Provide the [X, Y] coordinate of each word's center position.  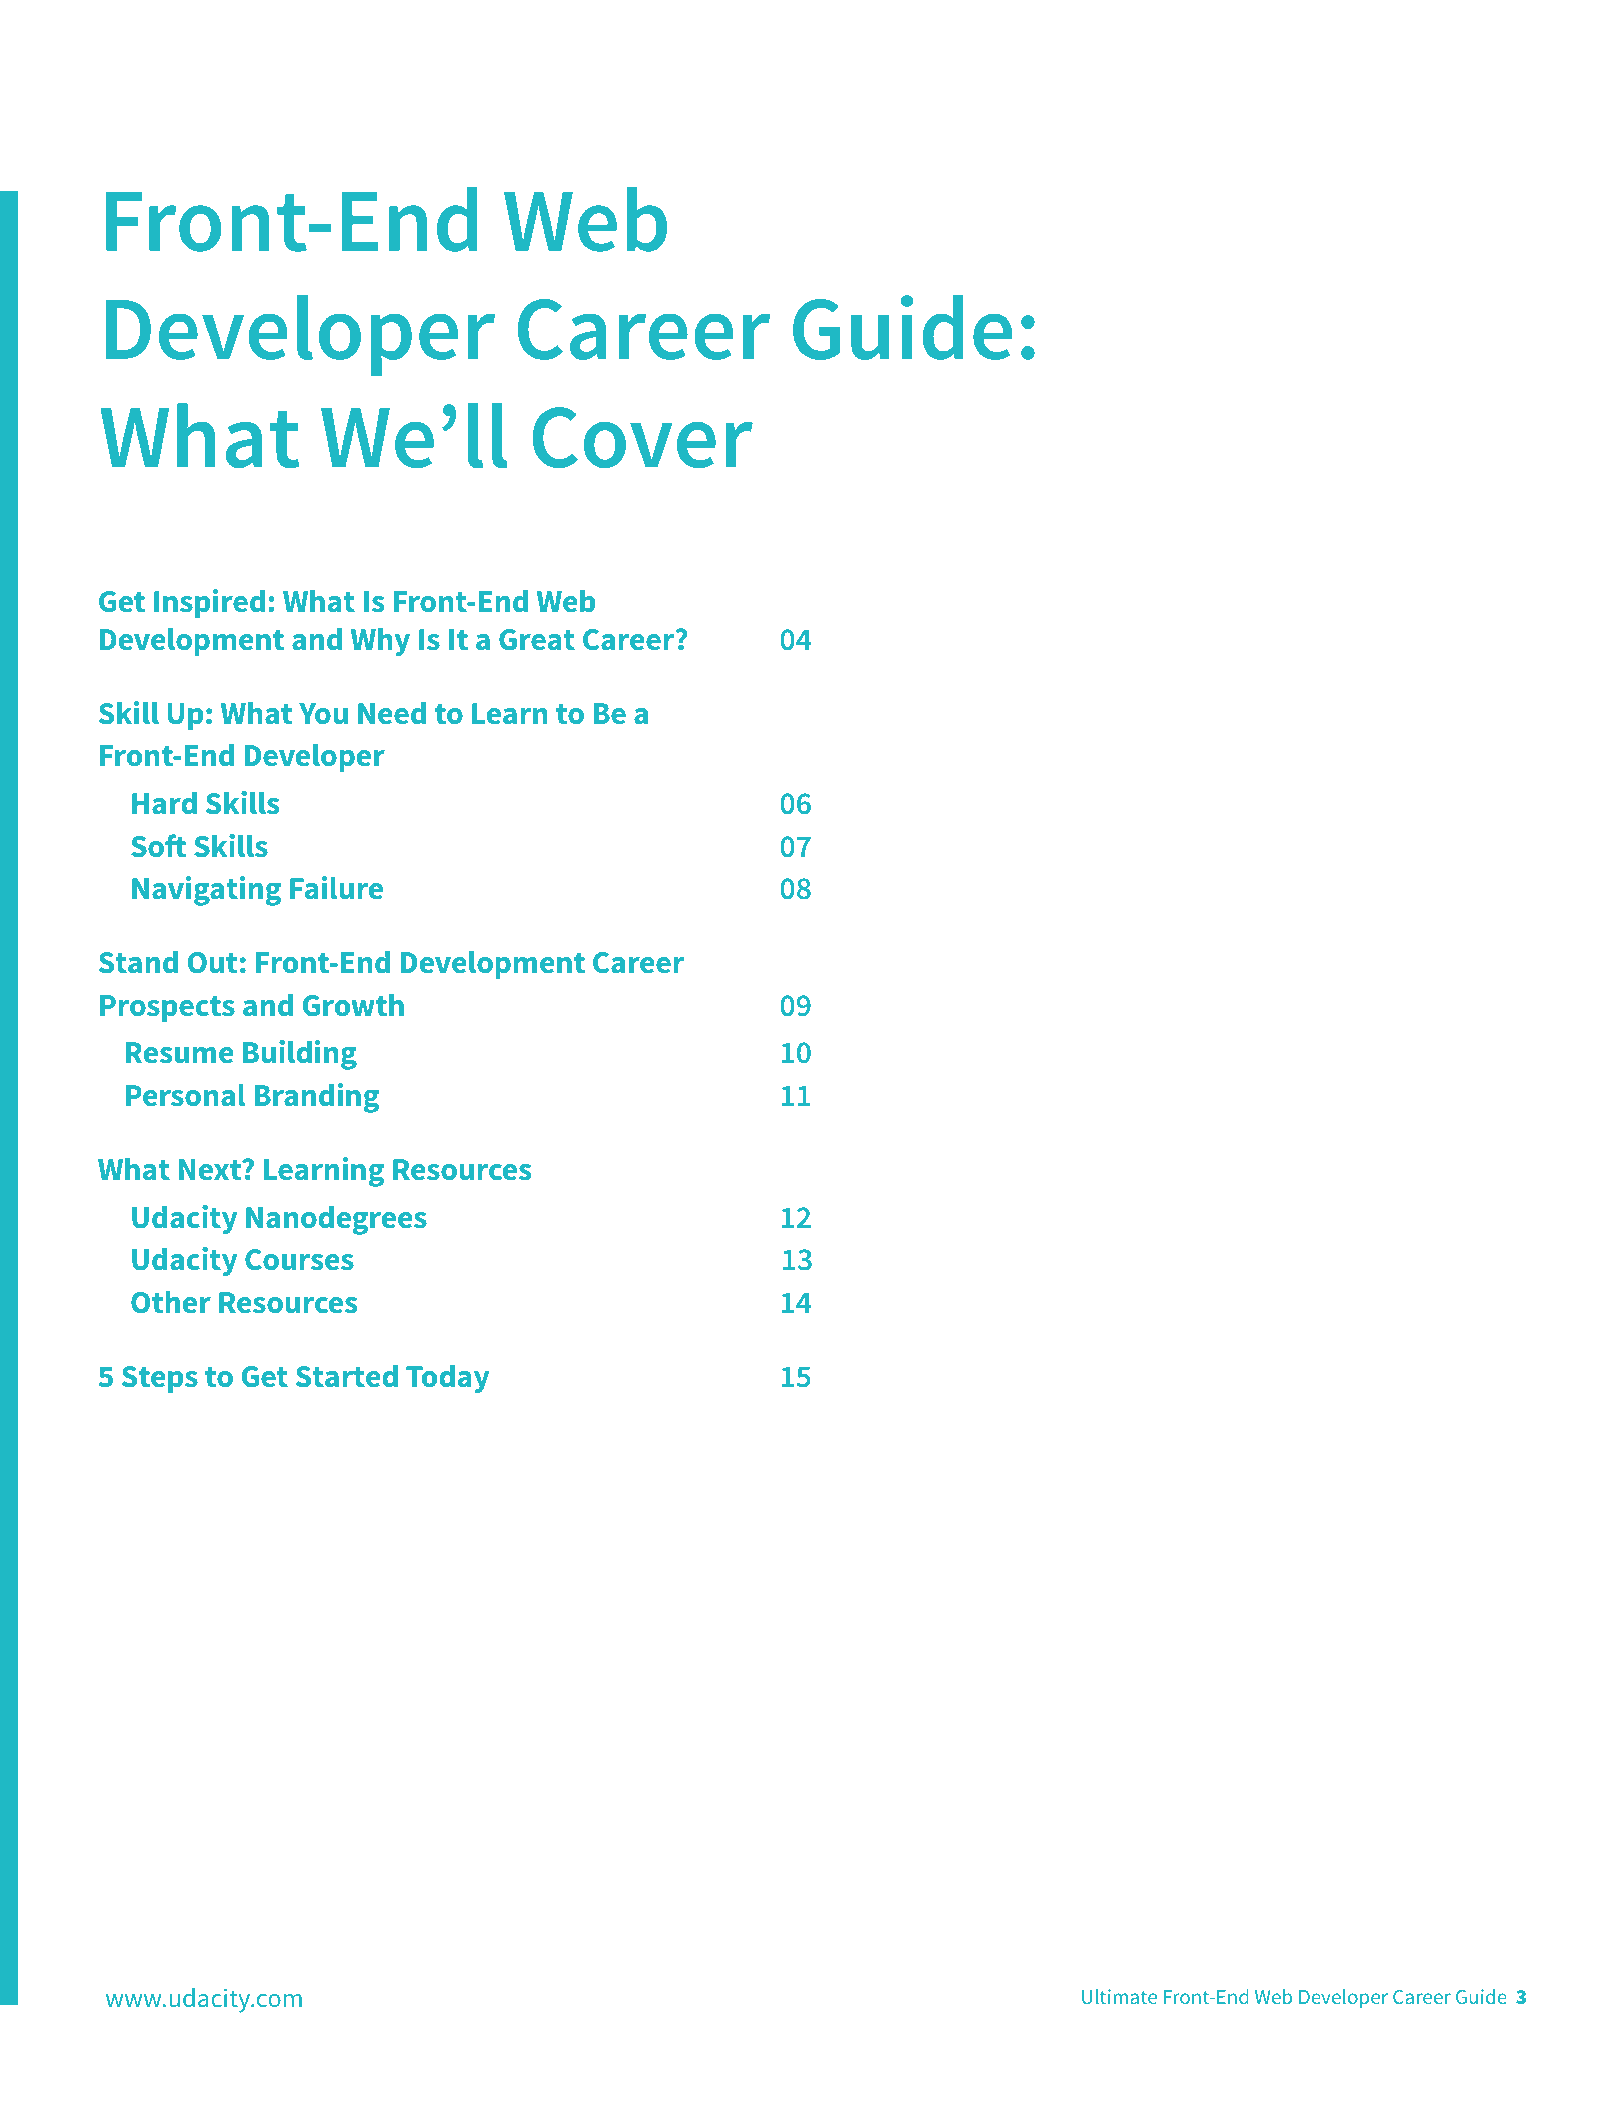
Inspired [209, 603]
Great [537, 640]
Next [211, 1170]
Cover [643, 437]
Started [347, 1376]
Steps [160, 1379]
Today [448, 1378]
